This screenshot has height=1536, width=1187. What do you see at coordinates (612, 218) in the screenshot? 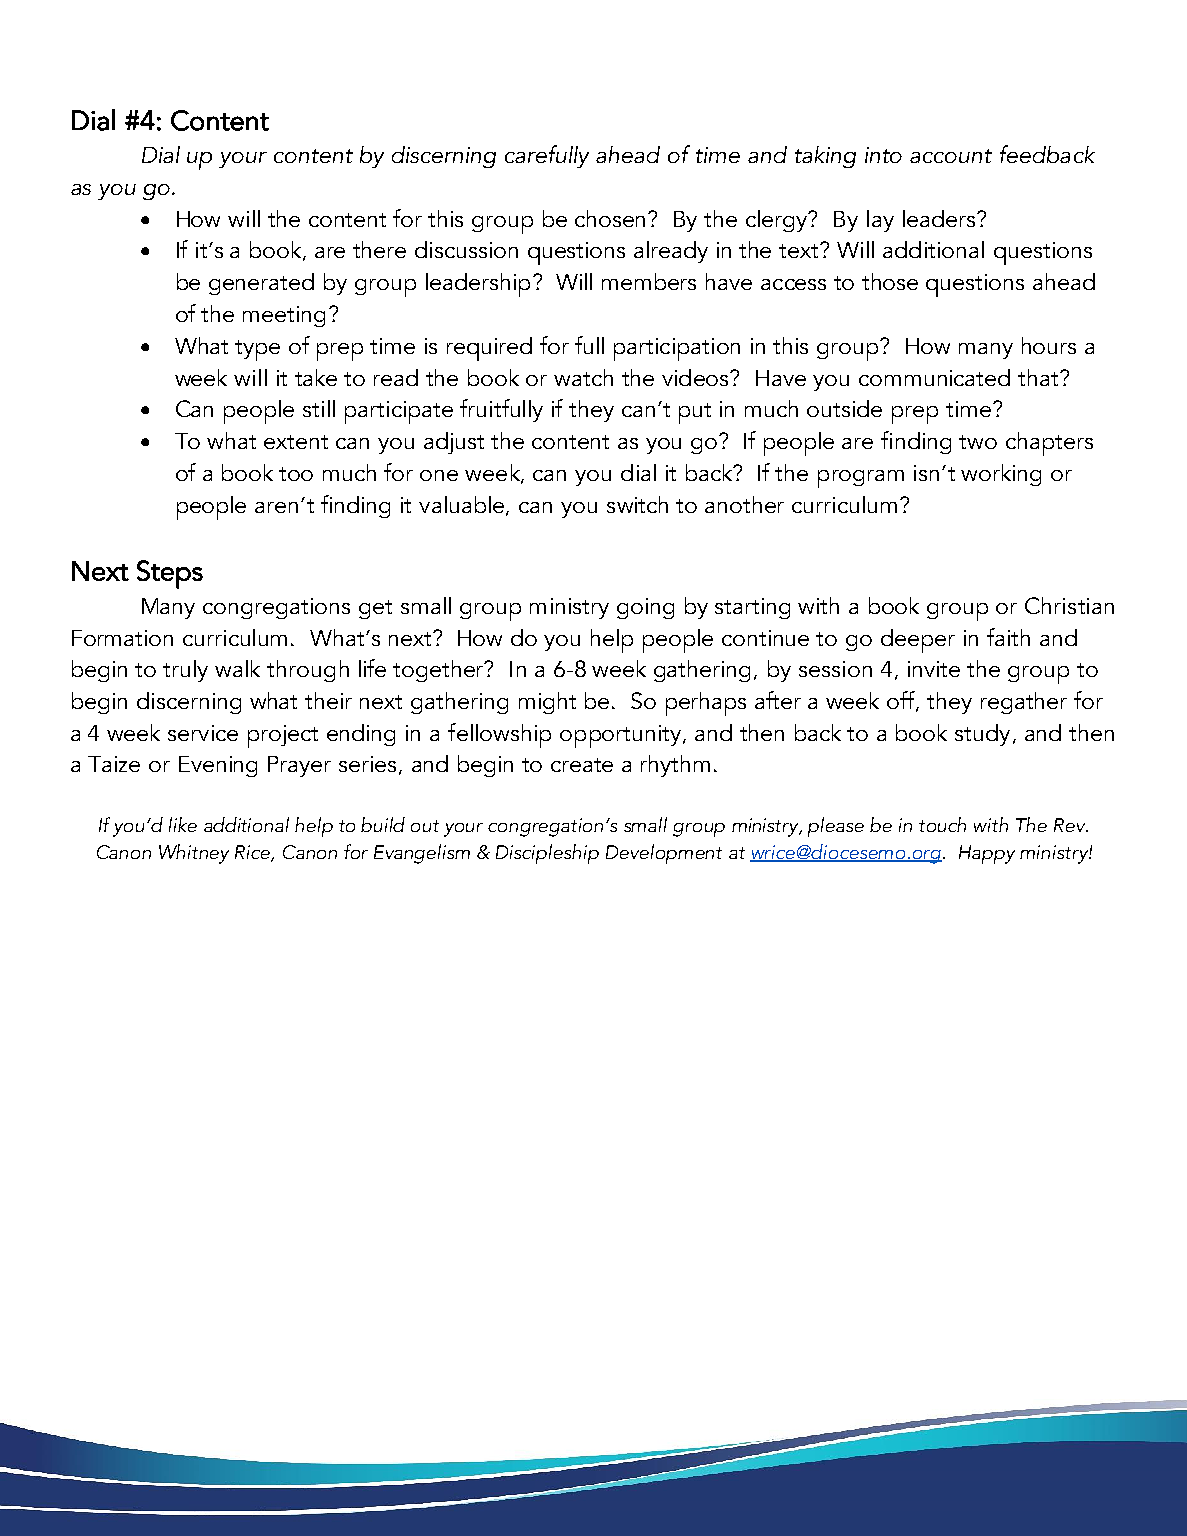
I see `chosen` at bounding box center [612, 218].
